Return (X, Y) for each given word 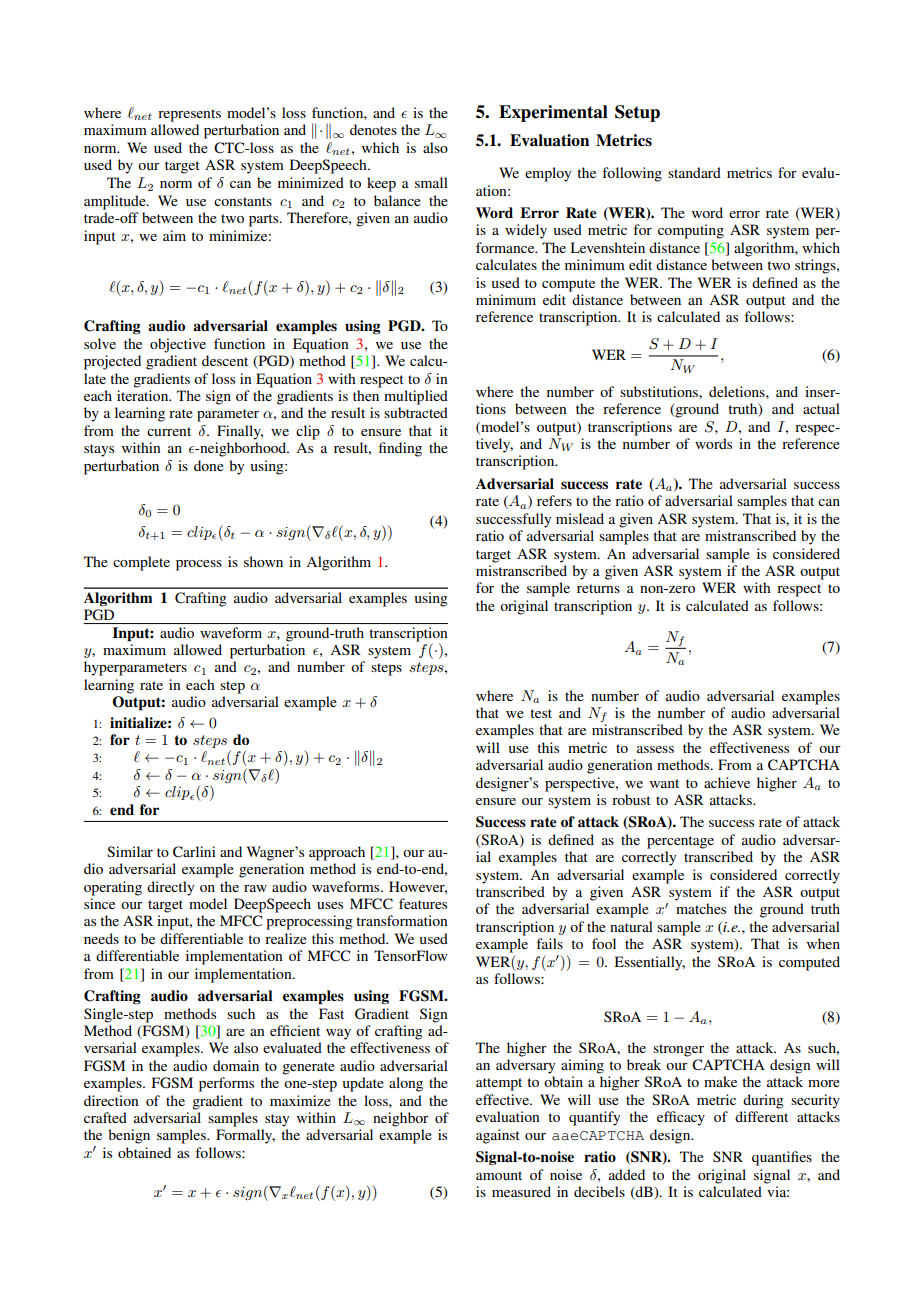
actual (821, 408)
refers (554, 500)
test (541, 713)
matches (701, 908)
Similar (130, 851)
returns (598, 588)
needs (101, 938)
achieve (727, 782)
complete (141, 563)
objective (178, 345)
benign (129, 1136)
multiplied (416, 397)
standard (694, 172)
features (423, 903)
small (431, 182)
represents (189, 115)
